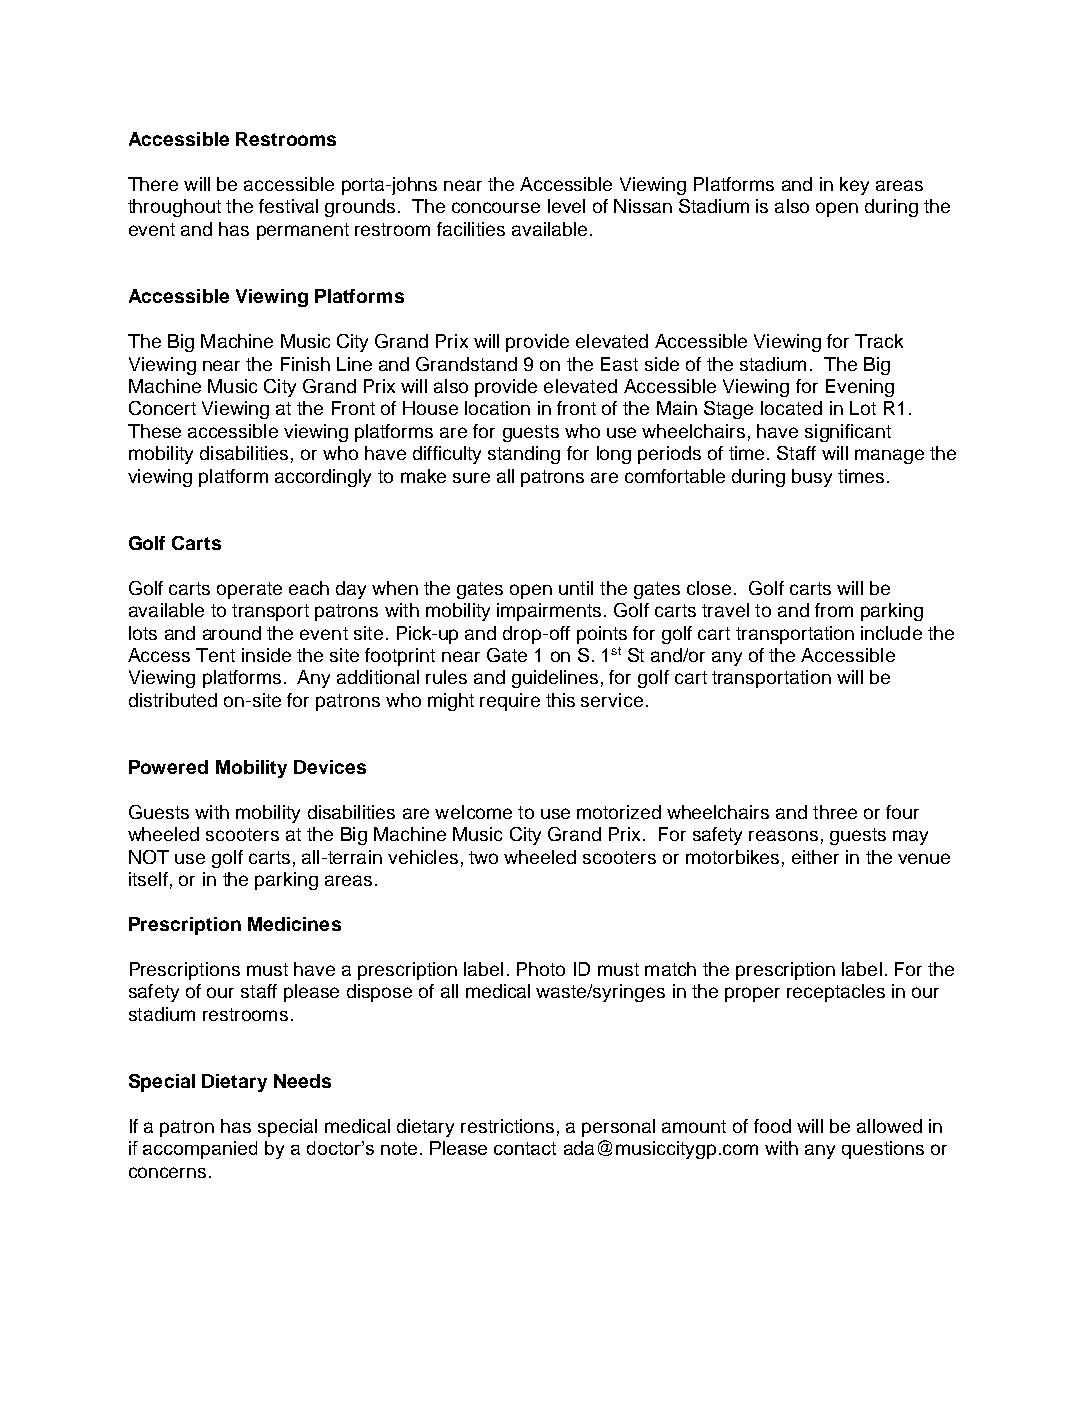 This screenshot has height=1404, width=1085. Describe the element at coordinates (288, 206) in the screenshot. I see `festival` at that location.
